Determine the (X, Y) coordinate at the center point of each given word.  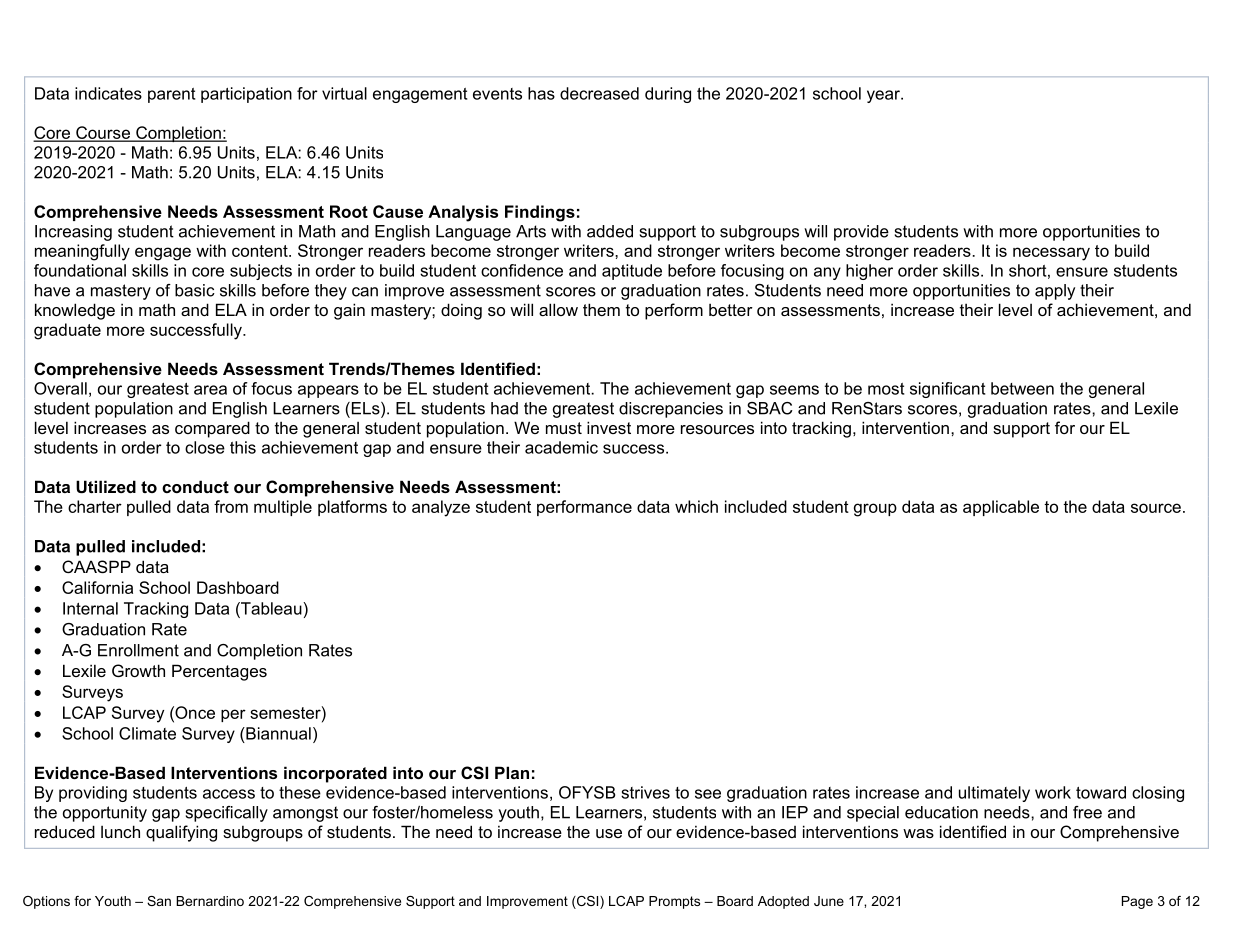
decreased (599, 93)
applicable (1001, 508)
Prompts (674, 902)
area (210, 390)
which (696, 506)
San (159, 901)
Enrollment (138, 650)
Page (1137, 902)
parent (171, 95)
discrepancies (671, 410)
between (1022, 388)
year (884, 96)
